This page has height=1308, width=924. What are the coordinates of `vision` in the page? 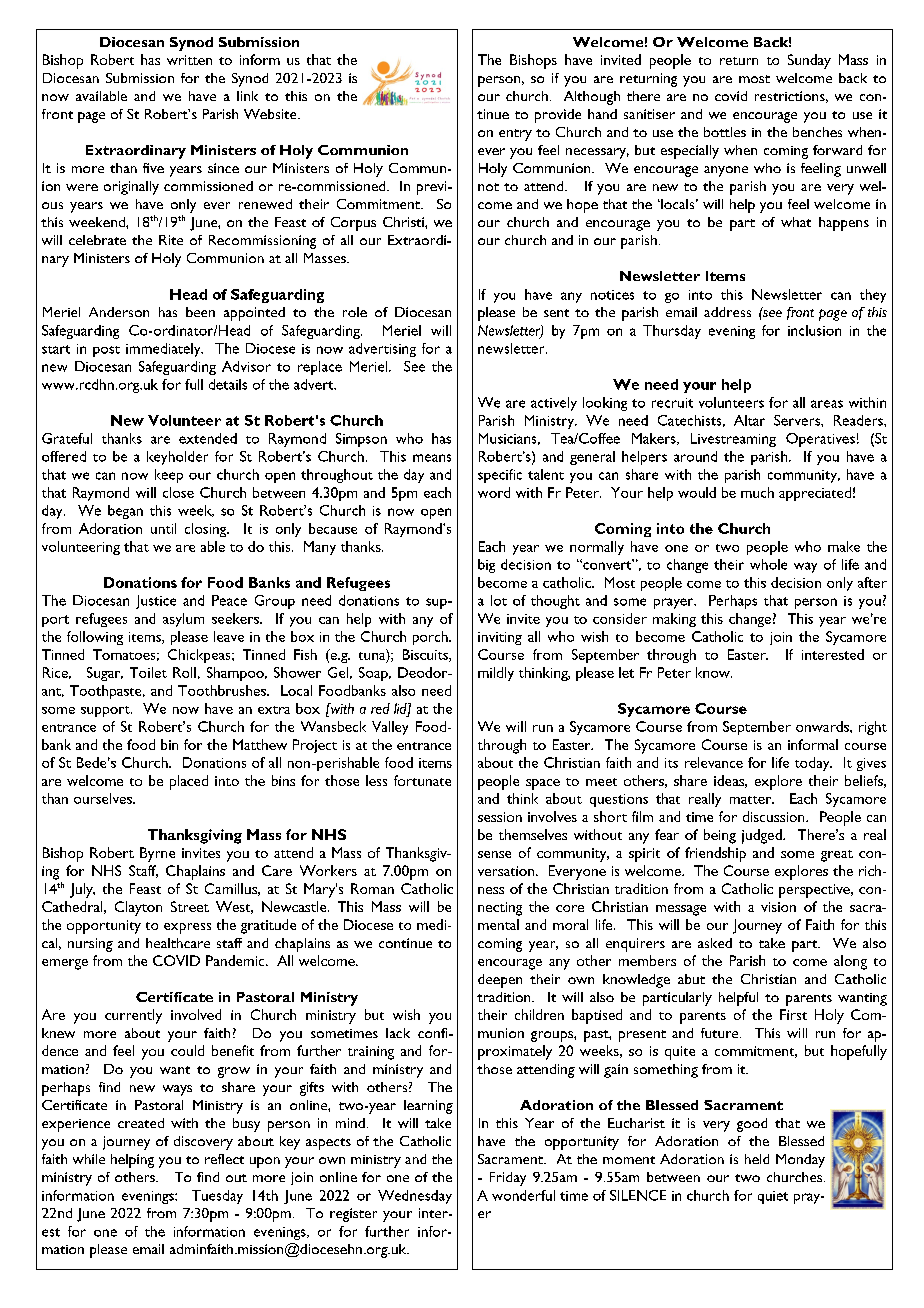 It's located at (778, 907).
